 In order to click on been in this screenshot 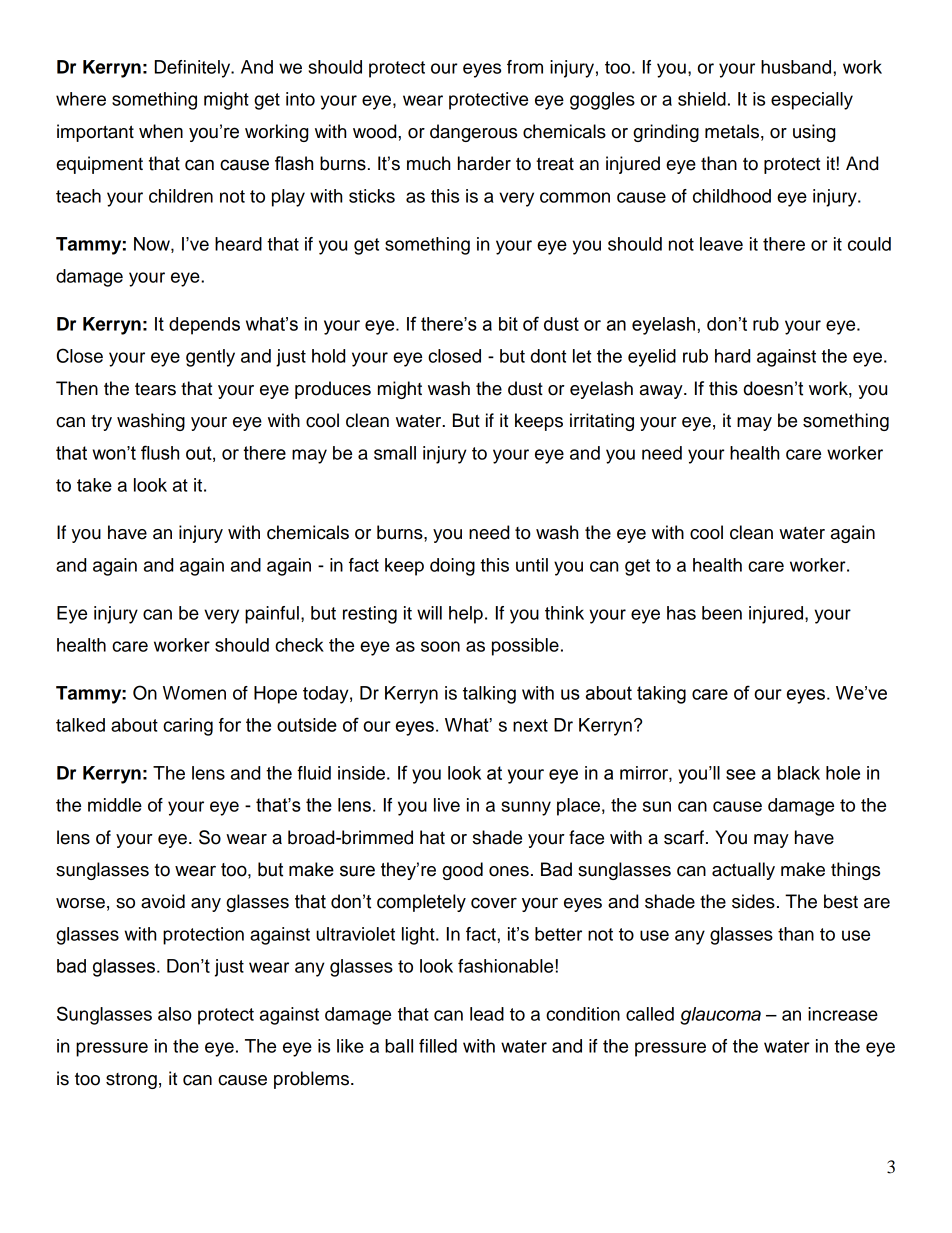, I will do `click(722, 613)`.
